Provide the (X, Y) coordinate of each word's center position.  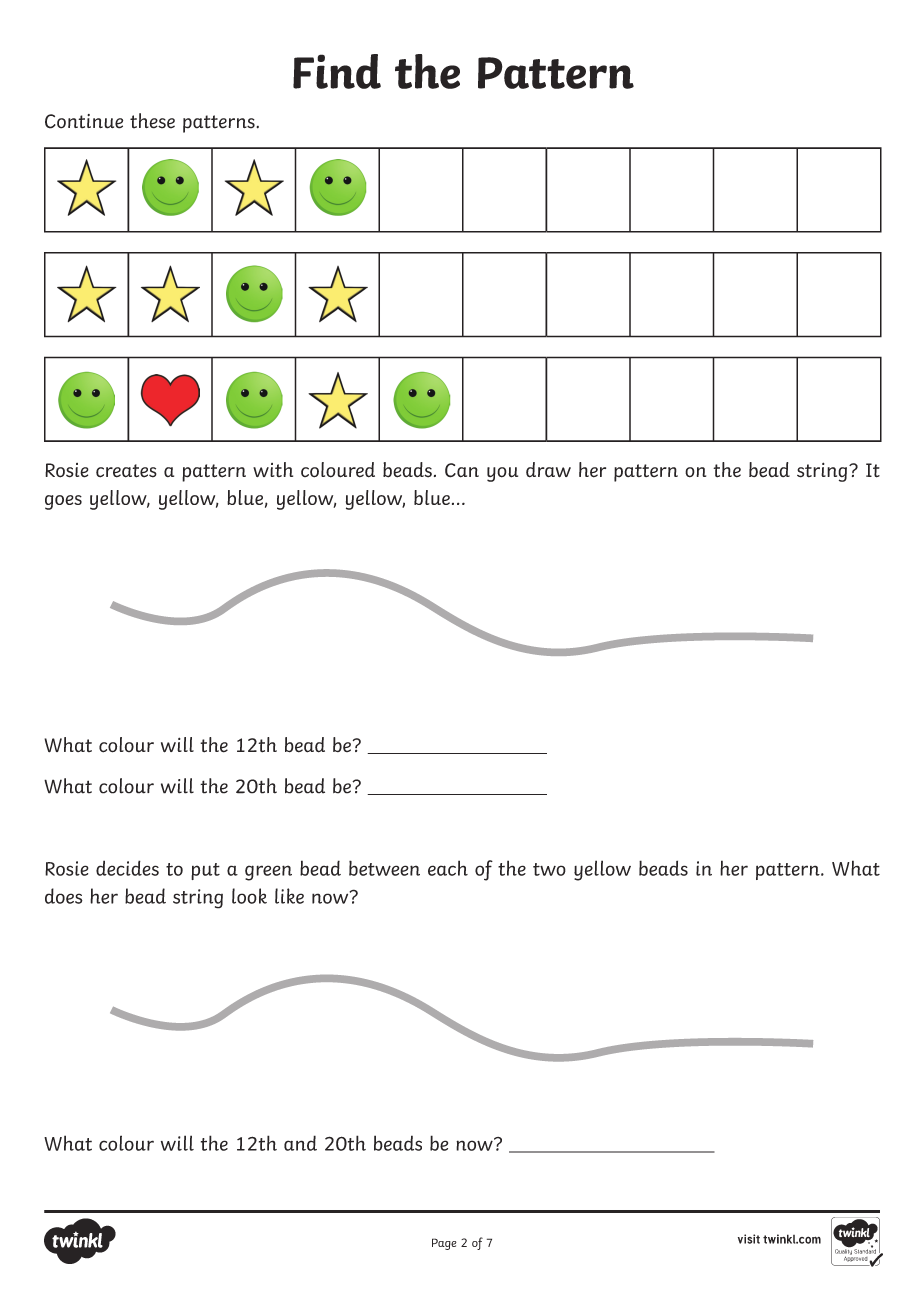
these (152, 121)
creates (126, 471)
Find (337, 71)
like (289, 896)
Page (444, 1244)
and (300, 1143)
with (273, 469)
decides (127, 868)
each (448, 868)
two (549, 869)
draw (548, 470)
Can (462, 470)
